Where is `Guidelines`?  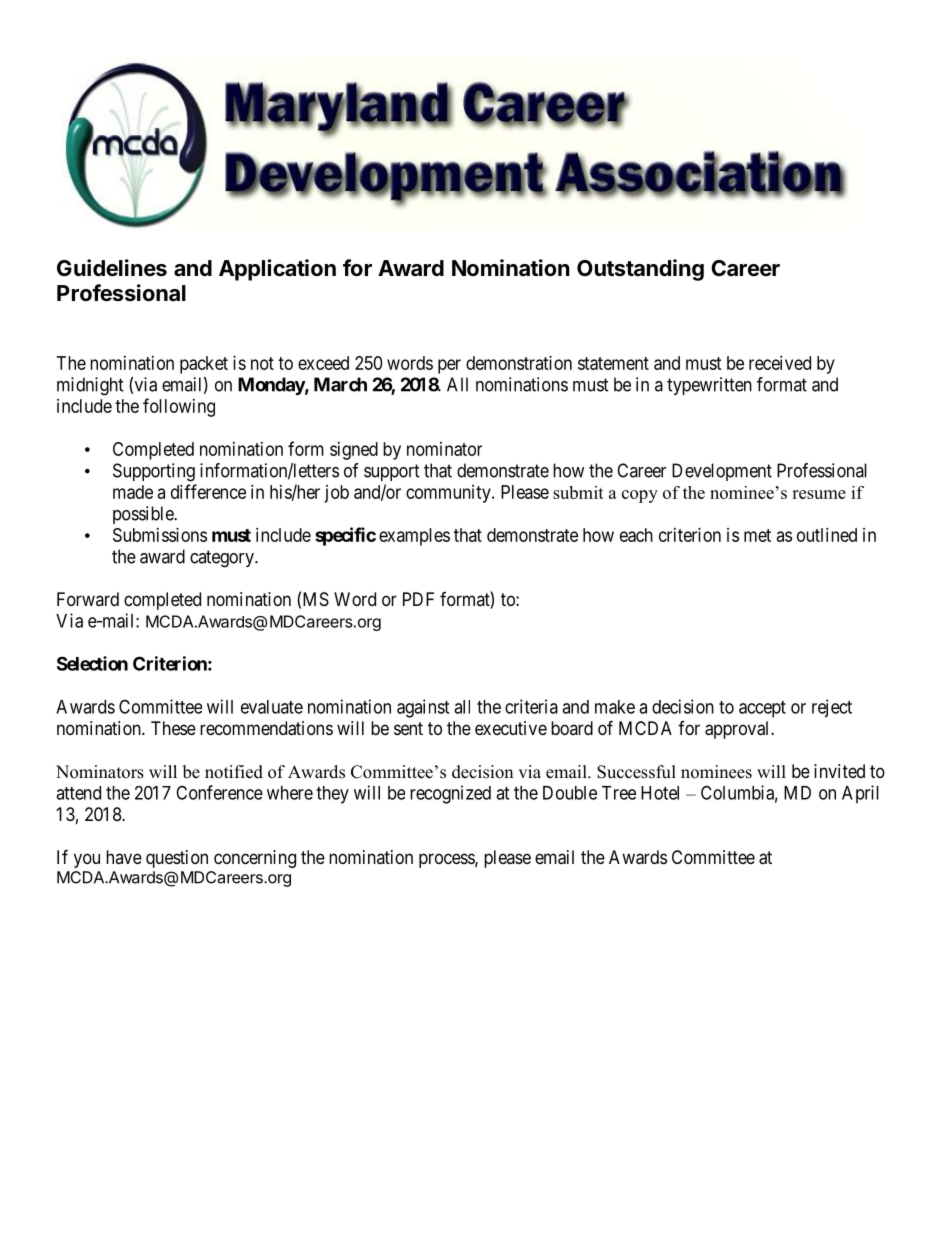
Guidelines is located at coordinates (112, 268).
